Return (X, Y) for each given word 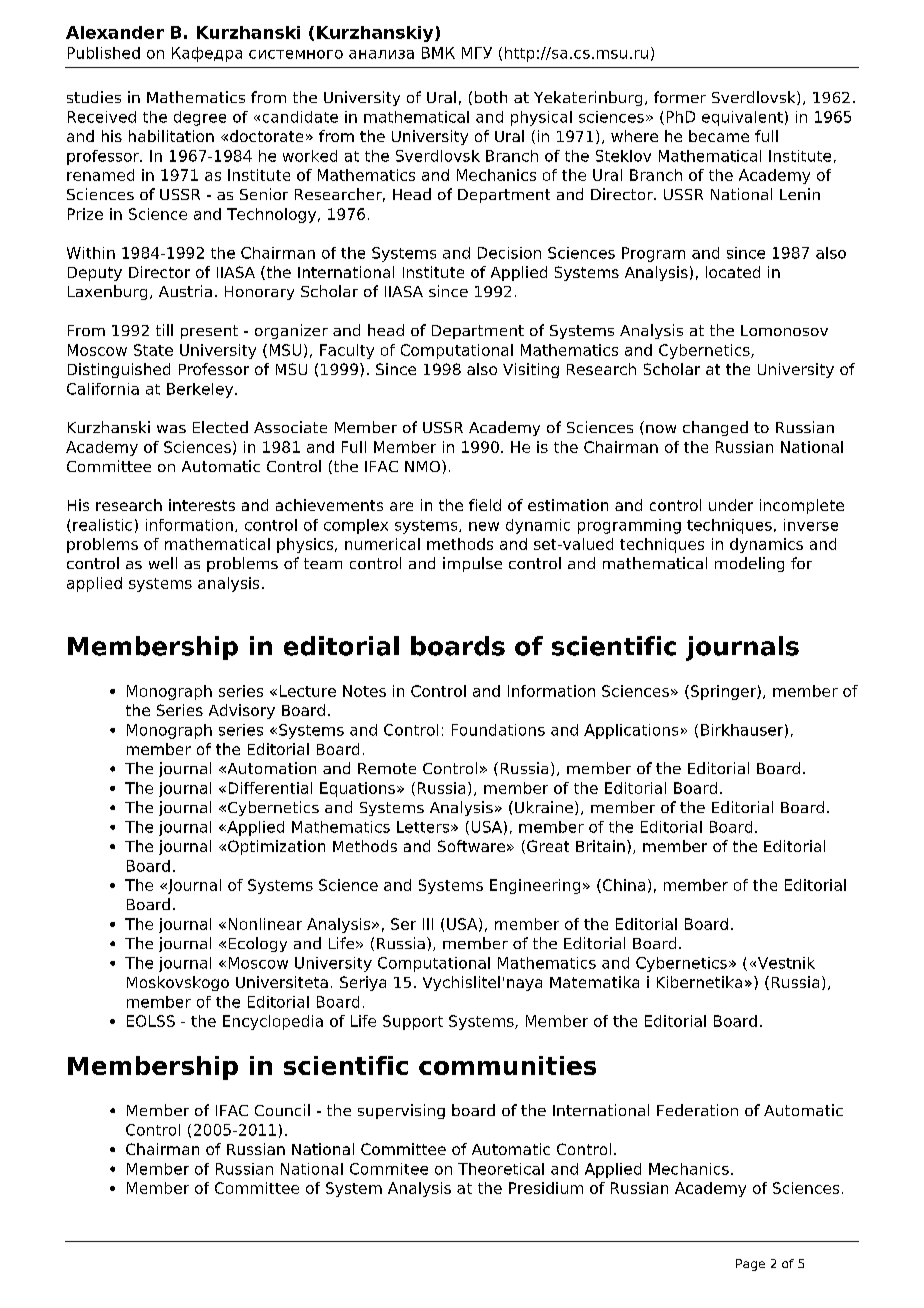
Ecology (258, 944)
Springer (724, 692)
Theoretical (501, 1169)
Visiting (531, 370)
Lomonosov (784, 330)
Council (282, 1110)
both (491, 97)
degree (200, 118)
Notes (364, 691)
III (428, 924)
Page (750, 1265)
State (153, 350)
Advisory (242, 711)
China (622, 886)
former (680, 97)
